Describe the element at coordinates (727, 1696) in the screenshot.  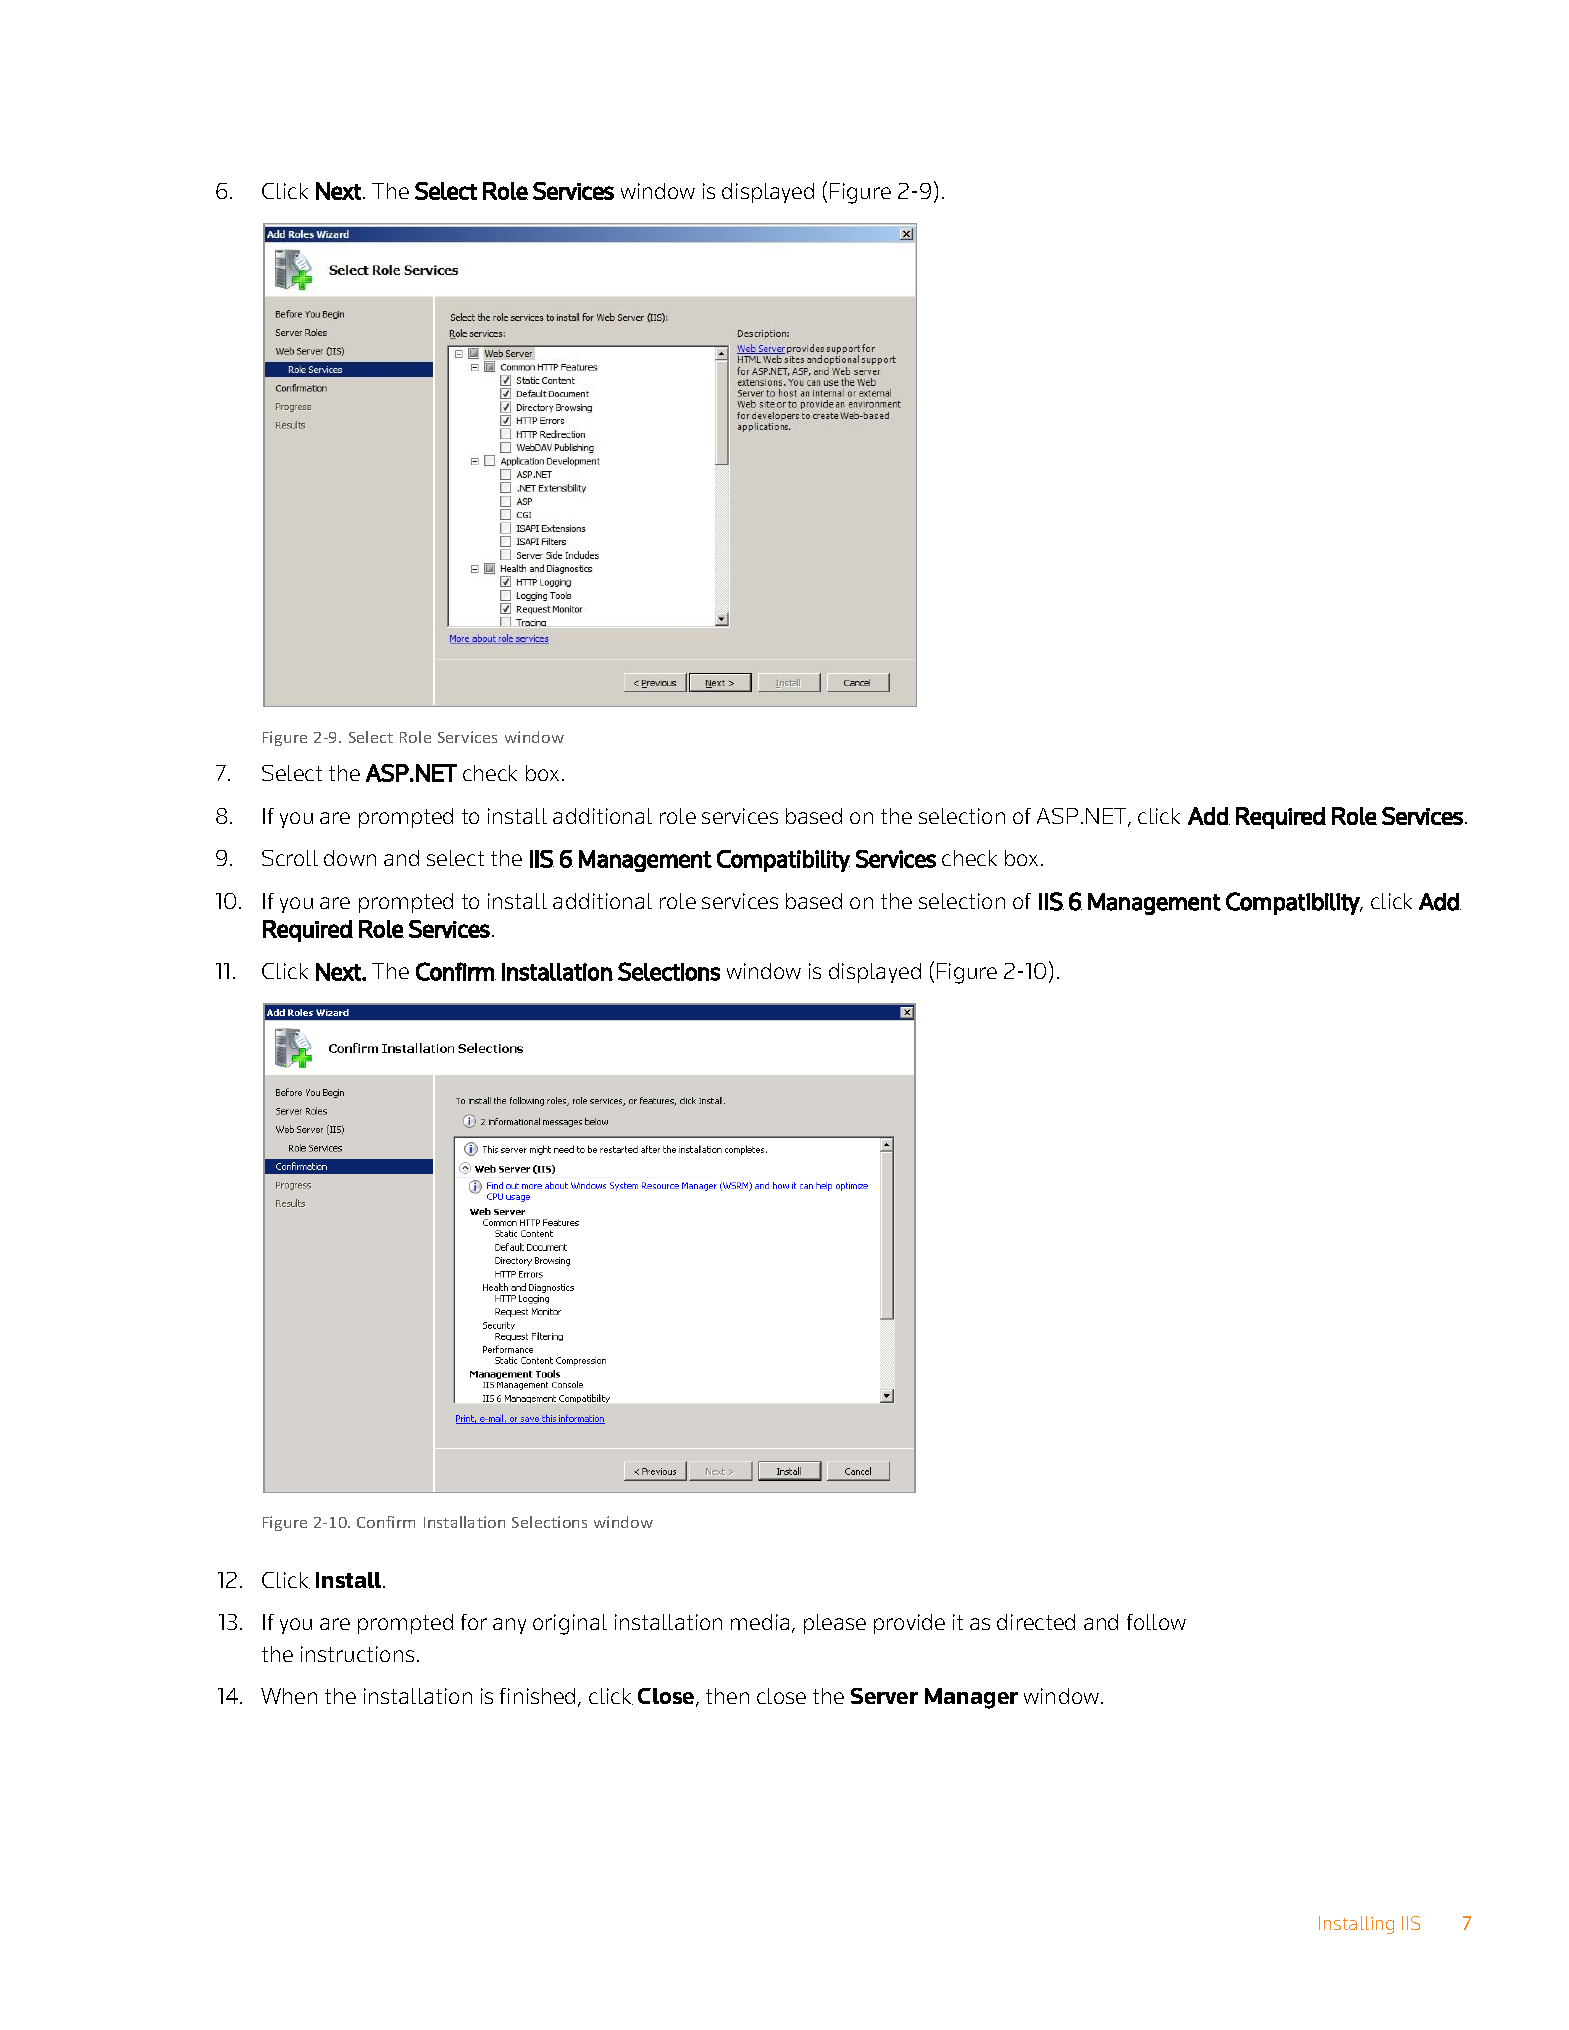
I see `then` at that location.
